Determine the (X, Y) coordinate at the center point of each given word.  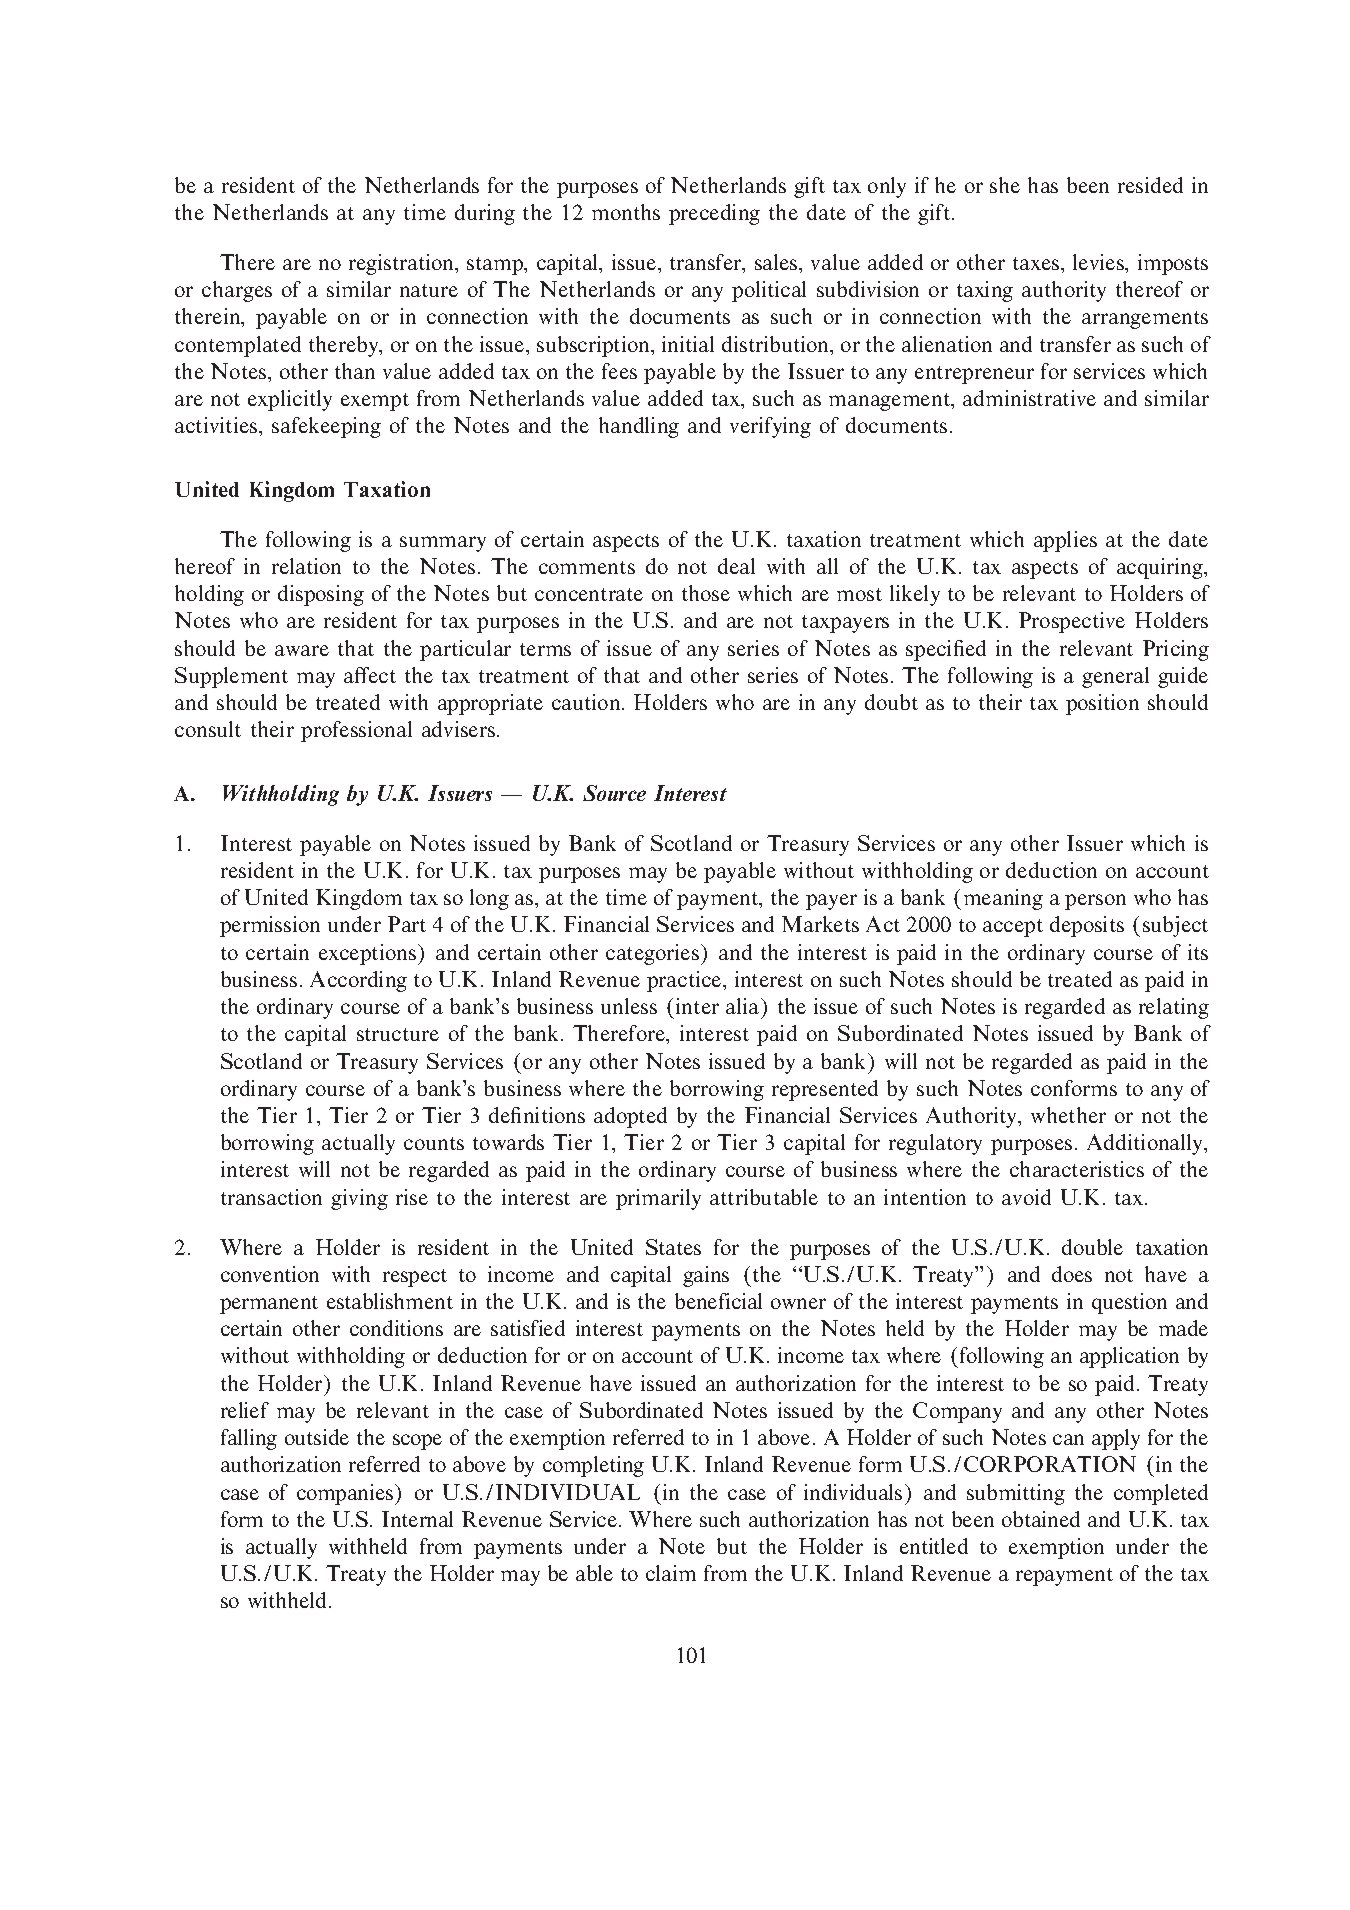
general (1115, 677)
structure (398, 1034)
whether (1068, 1115)
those (706, 593)
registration (402, 264)
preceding (714, 214)
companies (346, 1494)
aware (302, 650)
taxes (1037, 263)
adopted (630, 1117)
